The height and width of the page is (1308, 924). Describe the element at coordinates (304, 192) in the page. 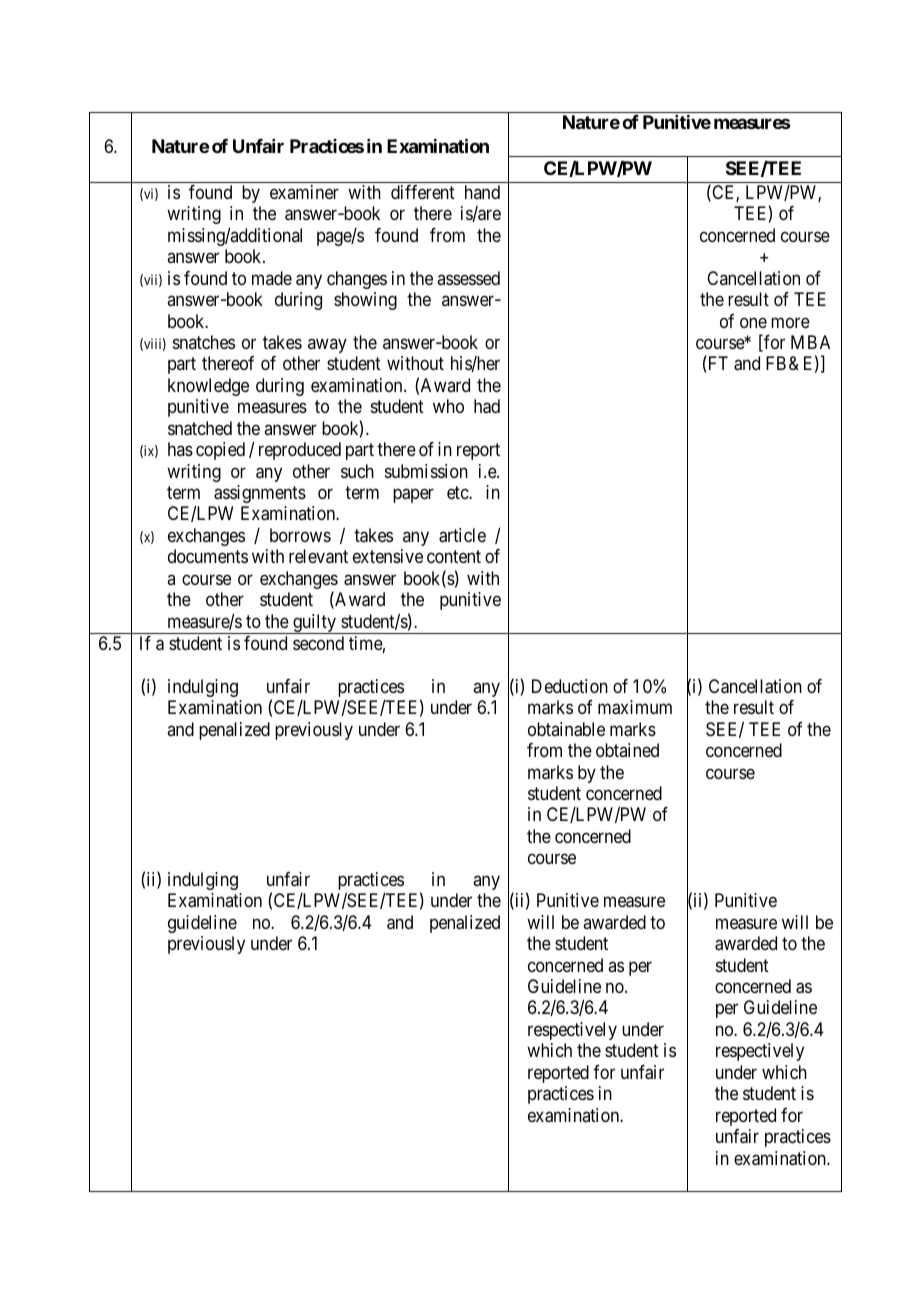

I see `examiner` at that location.
